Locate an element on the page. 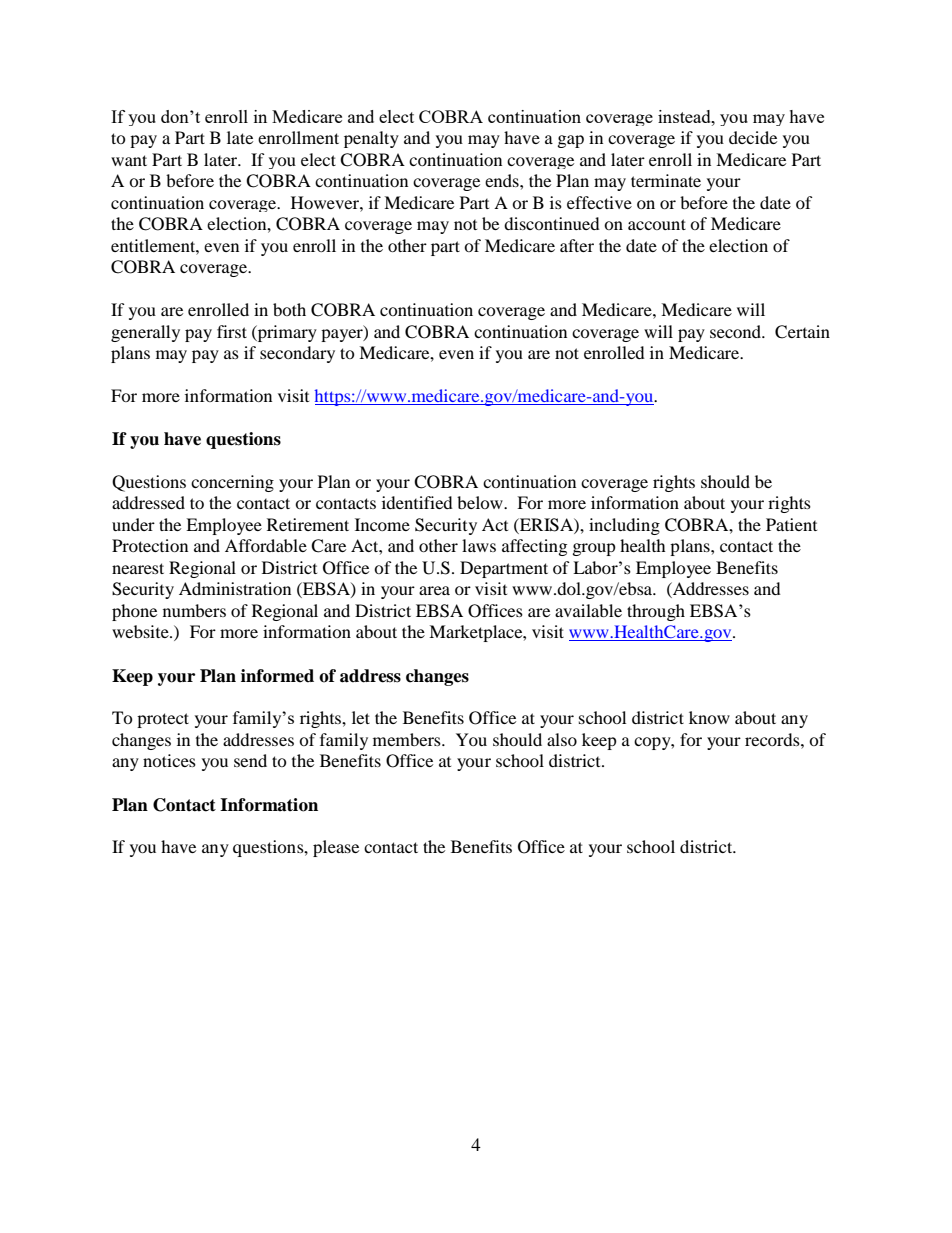 This document has width=952, height=1233. notices is located at coordinates (169, 760).
